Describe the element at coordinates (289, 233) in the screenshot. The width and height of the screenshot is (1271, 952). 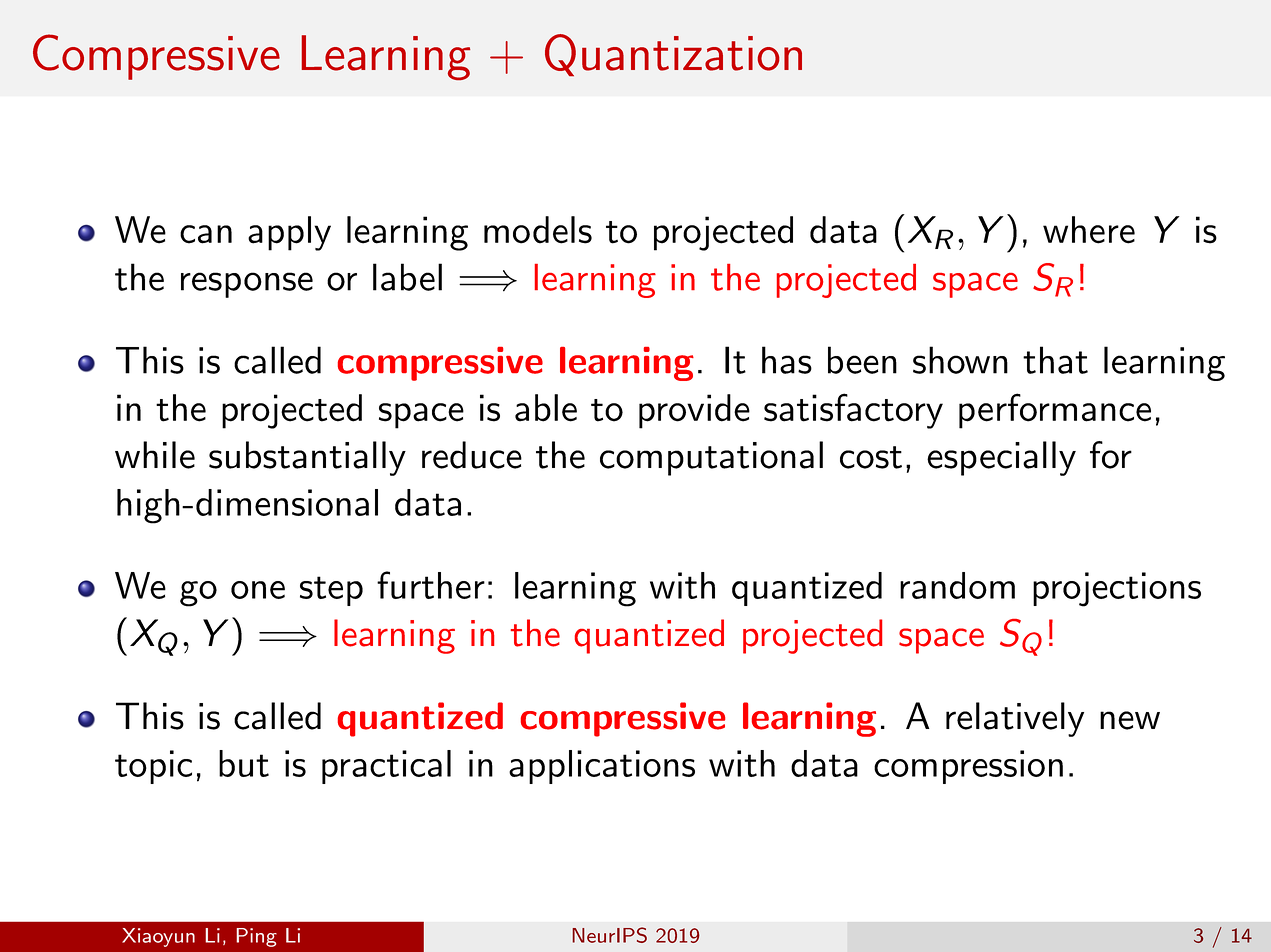
I see `apply` at that location.
